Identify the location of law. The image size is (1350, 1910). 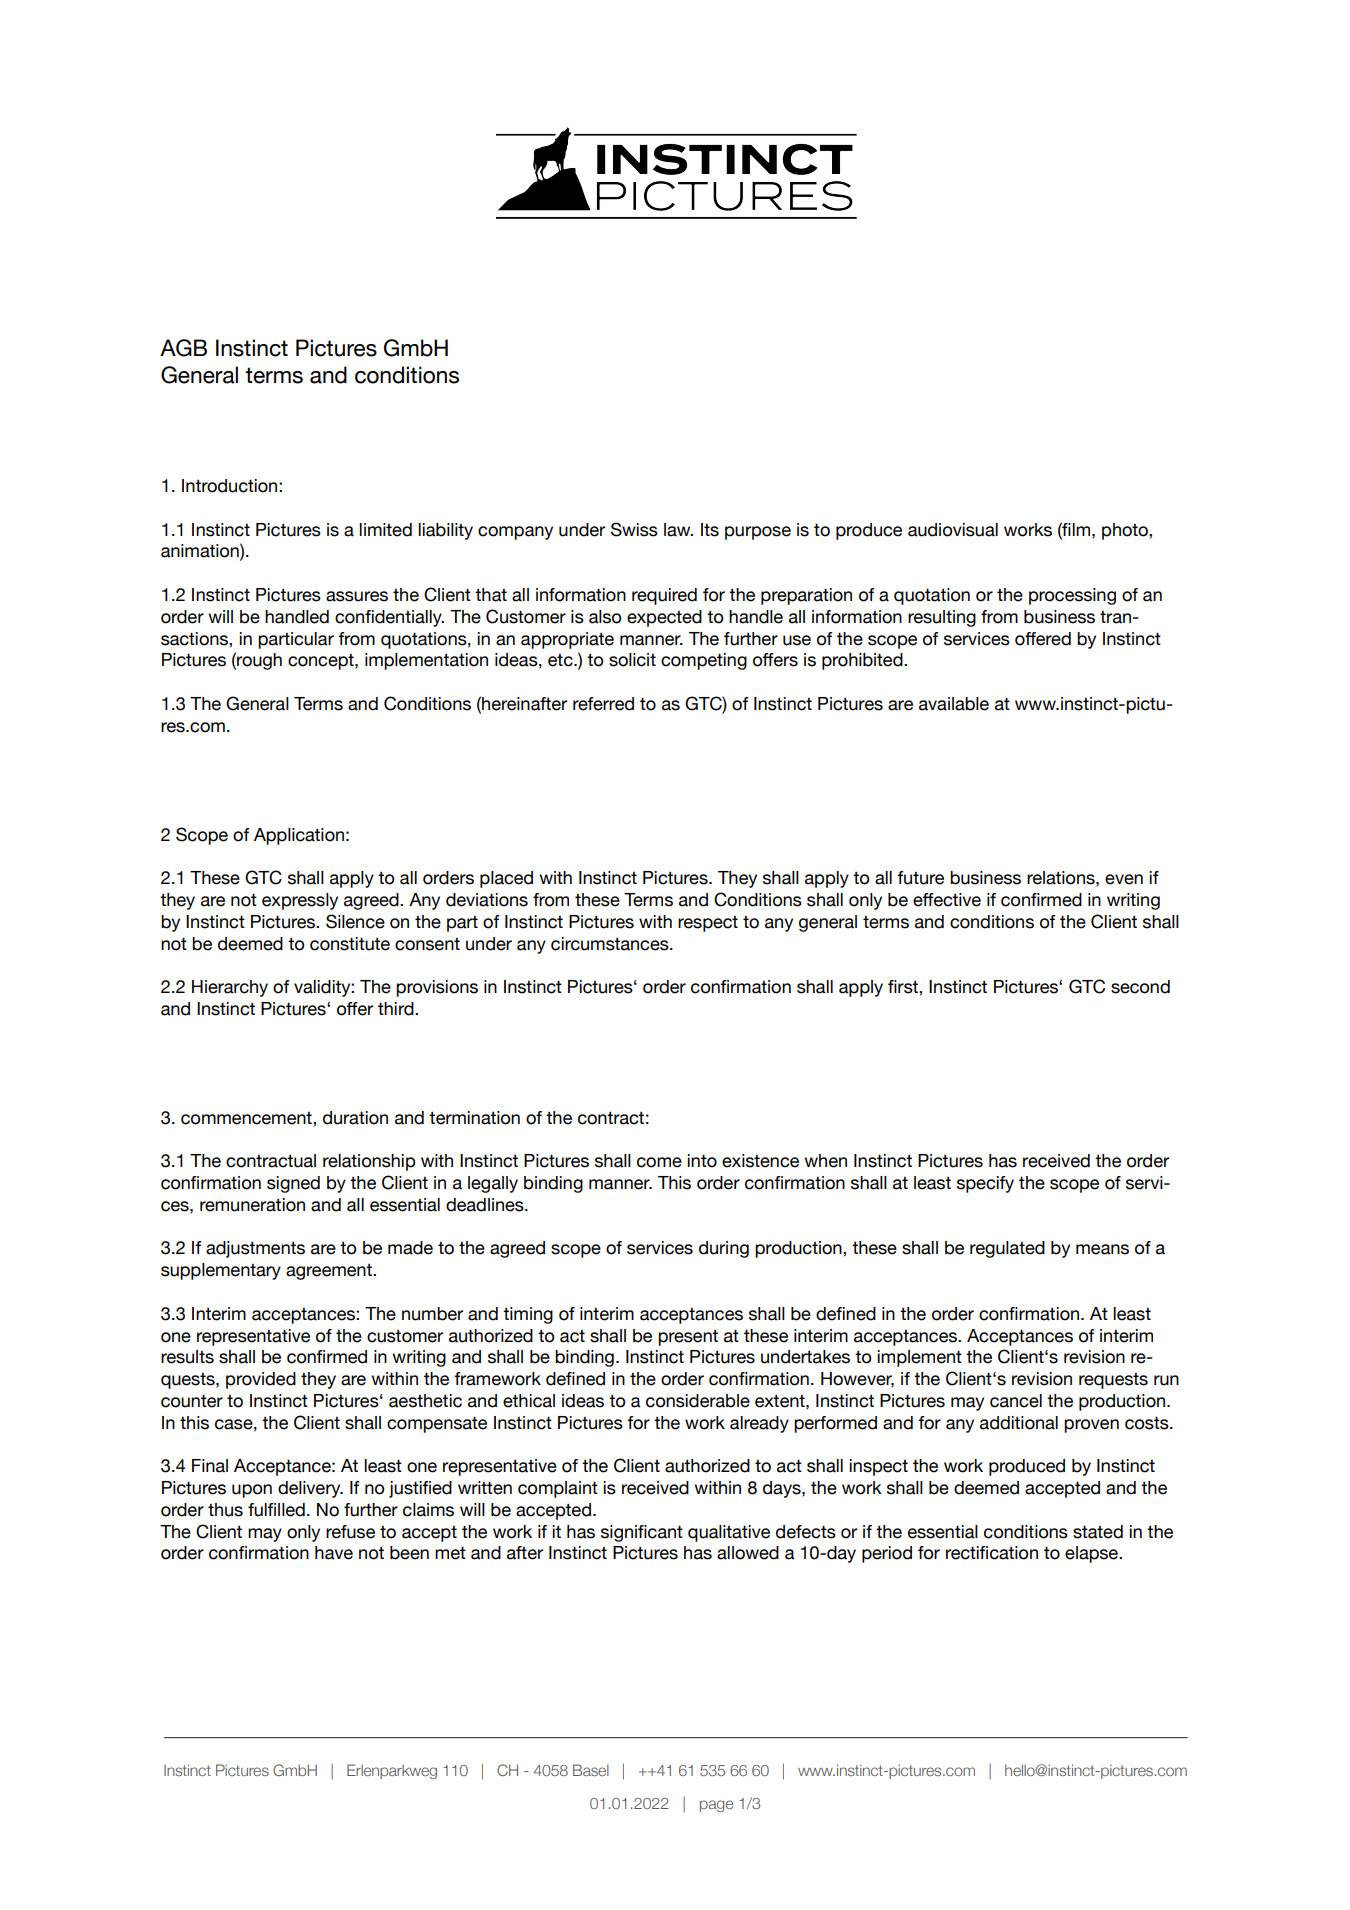
(678, 530).
